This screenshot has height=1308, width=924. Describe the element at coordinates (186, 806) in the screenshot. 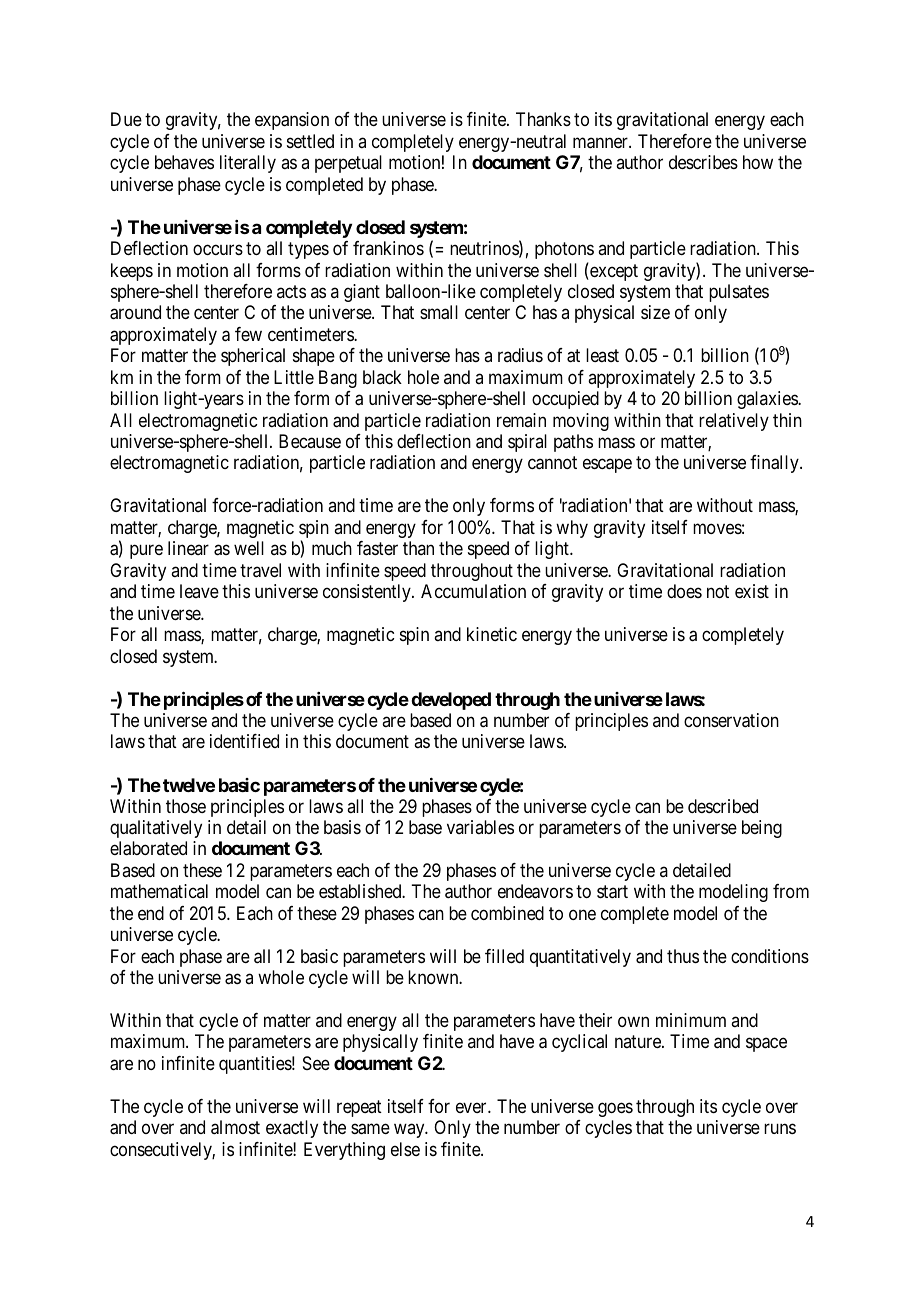

I see `those` at that location.
